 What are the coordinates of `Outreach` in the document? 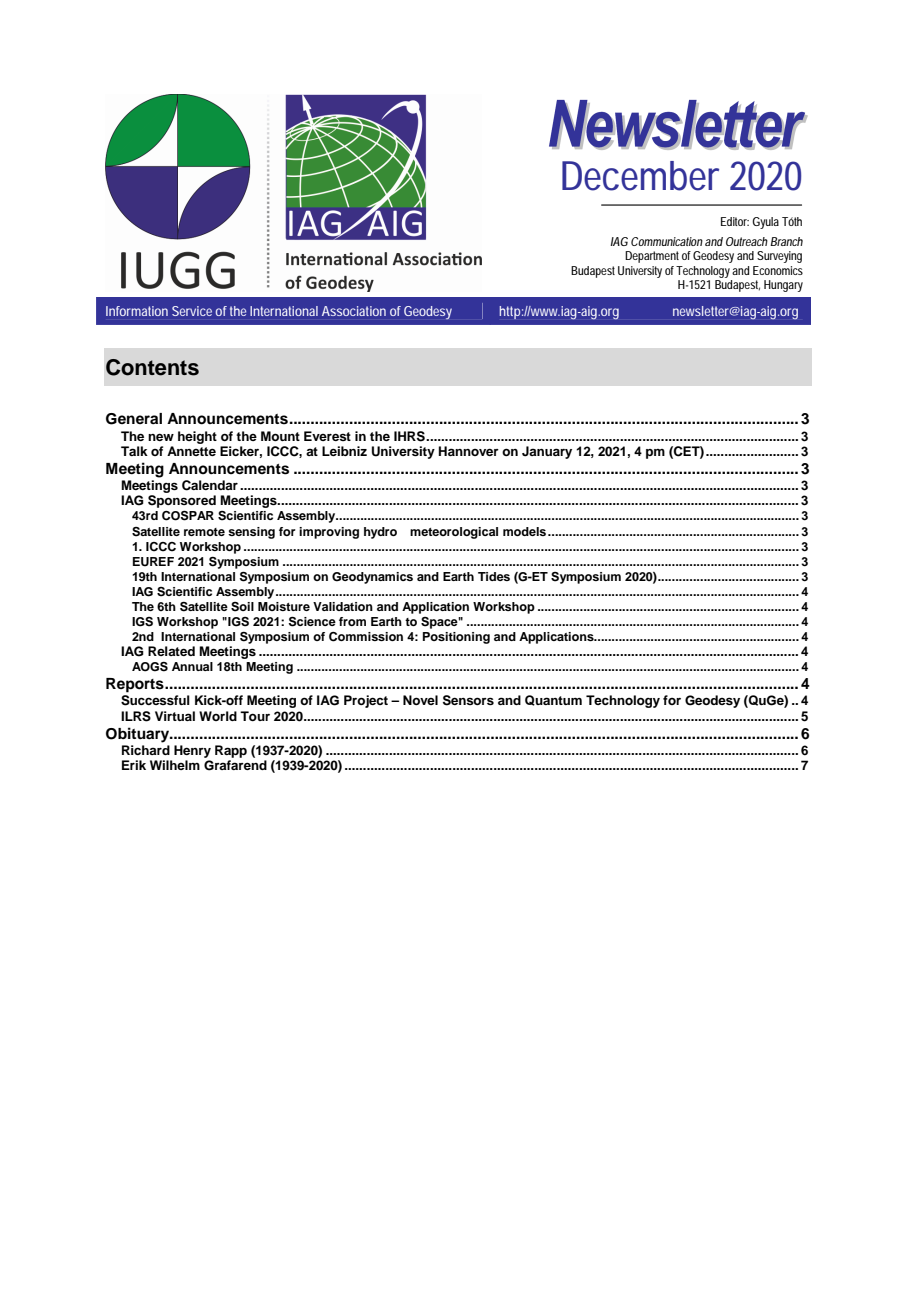 It's located at (747, 241).
